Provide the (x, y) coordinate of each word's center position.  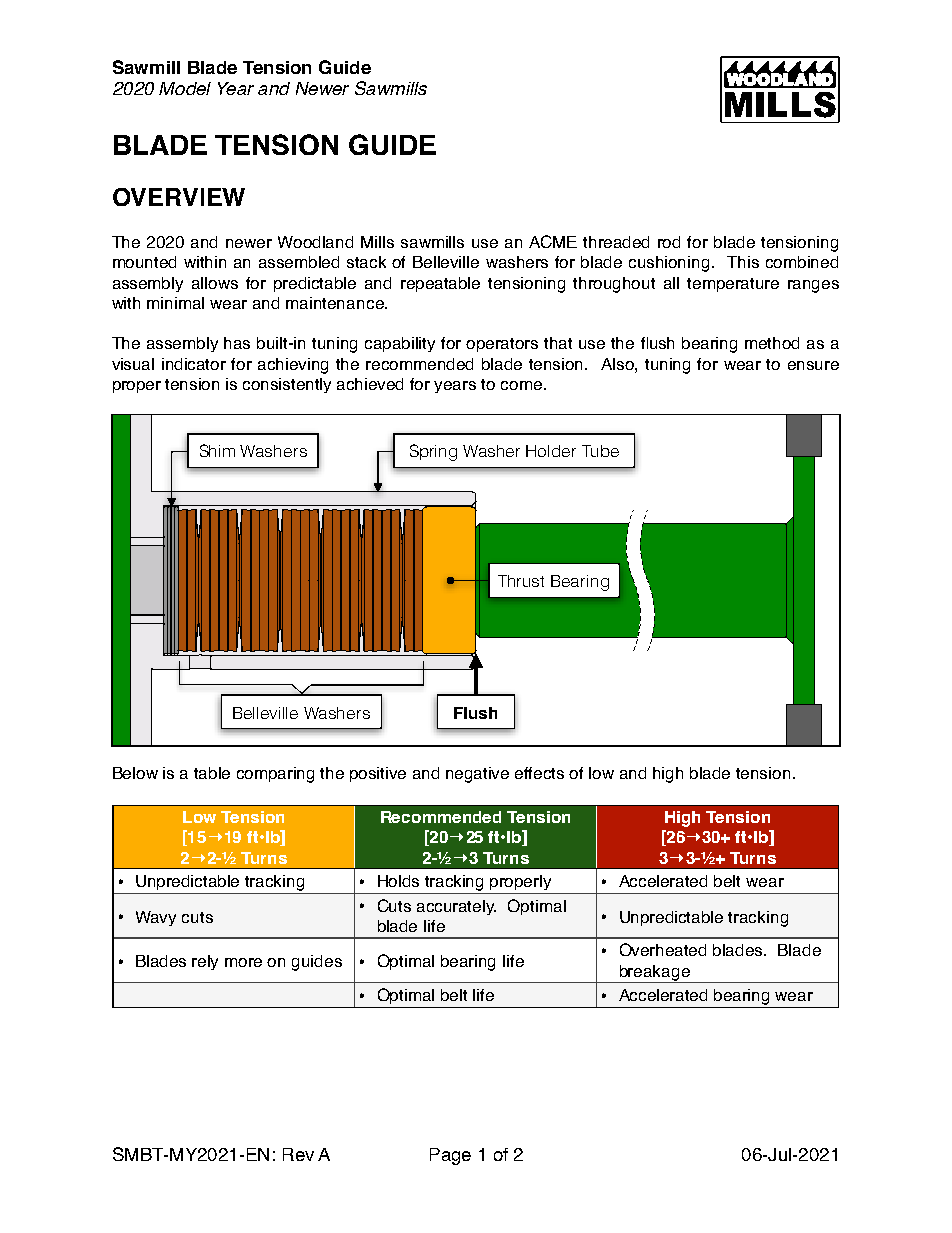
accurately (456, 907)
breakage (655, 974)
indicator (194, 364)
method (772, 343)
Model (185, 88)
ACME (553, 241)
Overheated (663, 949)
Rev (298, 1154)
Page (450, 1156)
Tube (600, 451)
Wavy (156, 918)
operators (502, 345)
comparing (275, 775)
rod (669, 242)
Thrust (521, 581)
